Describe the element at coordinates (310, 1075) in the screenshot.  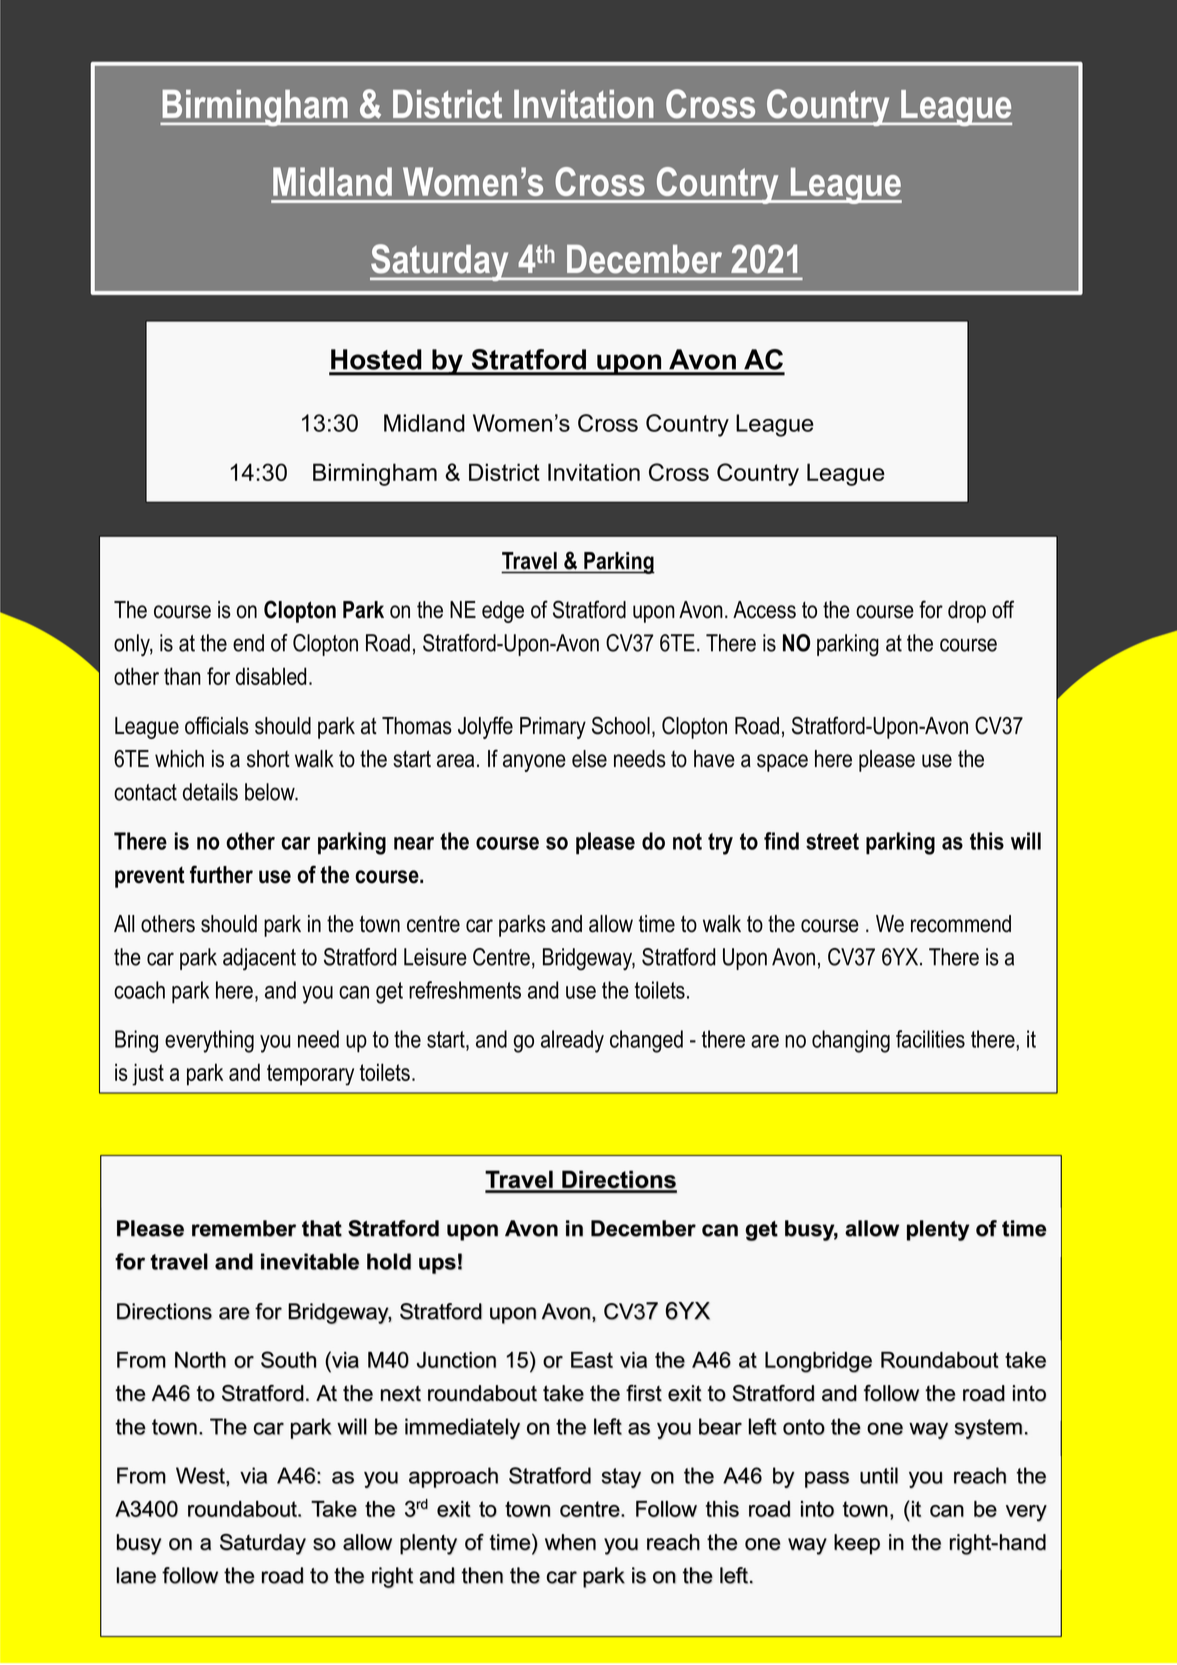
I see `temporary` at that location.
